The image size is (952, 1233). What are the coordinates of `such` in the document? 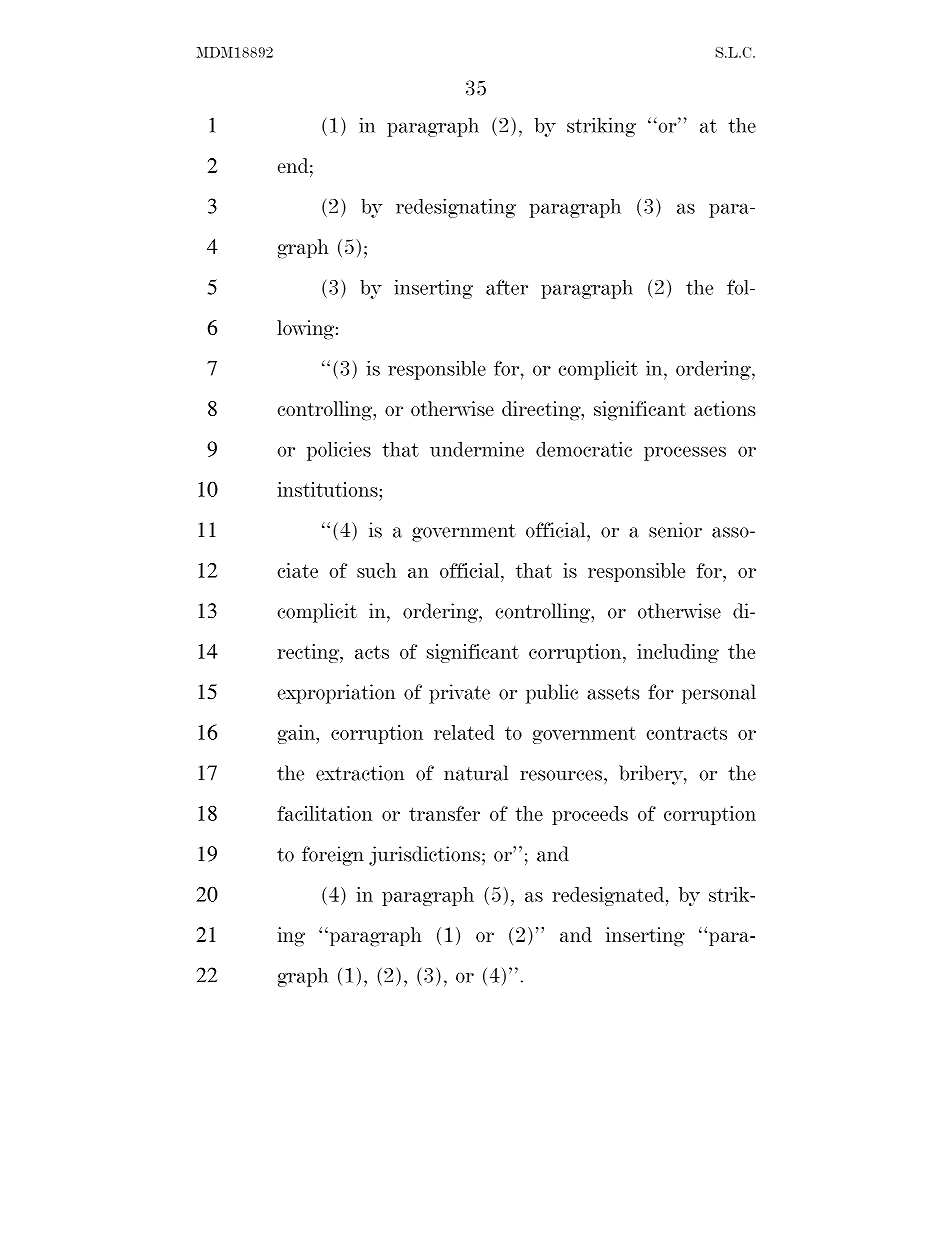 It's located at (376, 570).
